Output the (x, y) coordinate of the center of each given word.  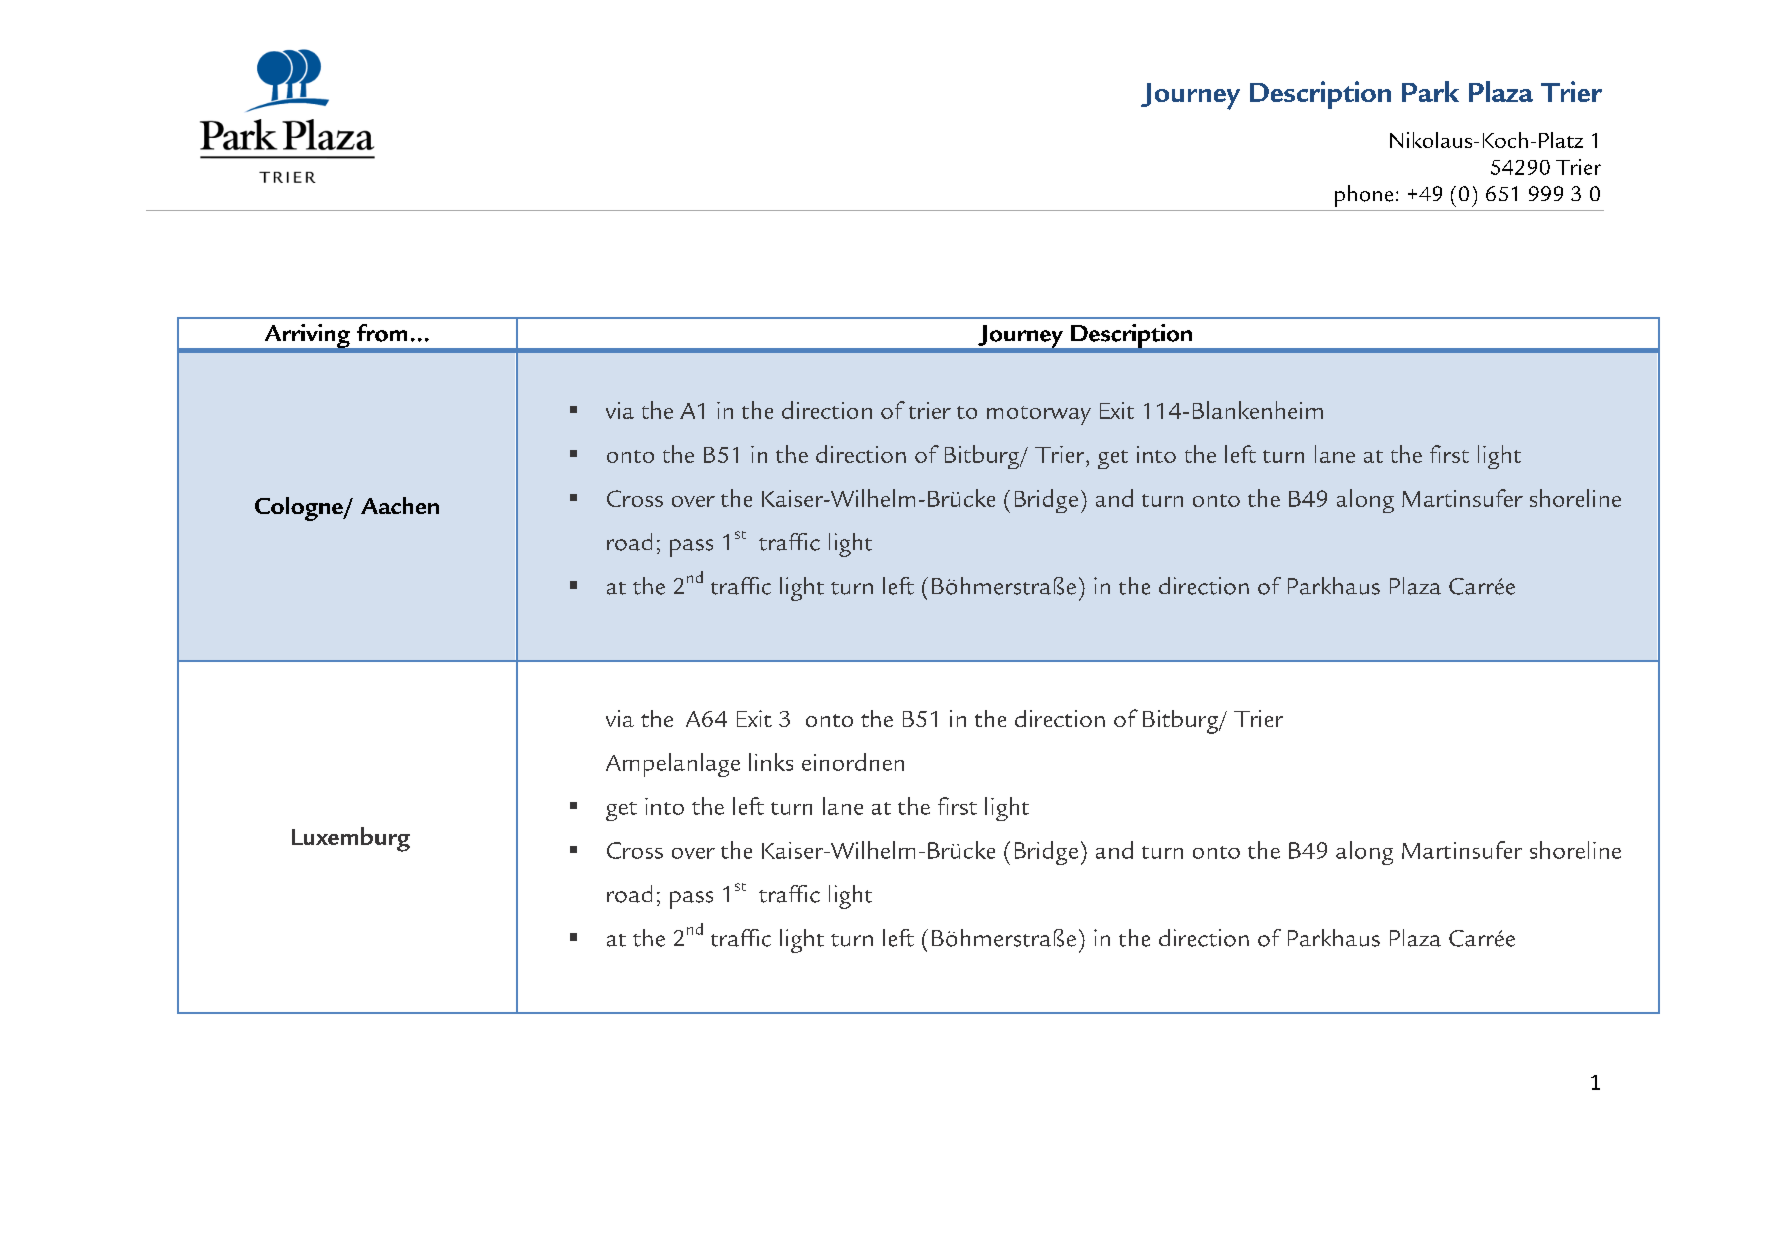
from (382, 333)
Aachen (400, 505)
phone (1364, 196)
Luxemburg (351, 839)
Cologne (300, 509)
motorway (1039, 415)
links (771, 762)
